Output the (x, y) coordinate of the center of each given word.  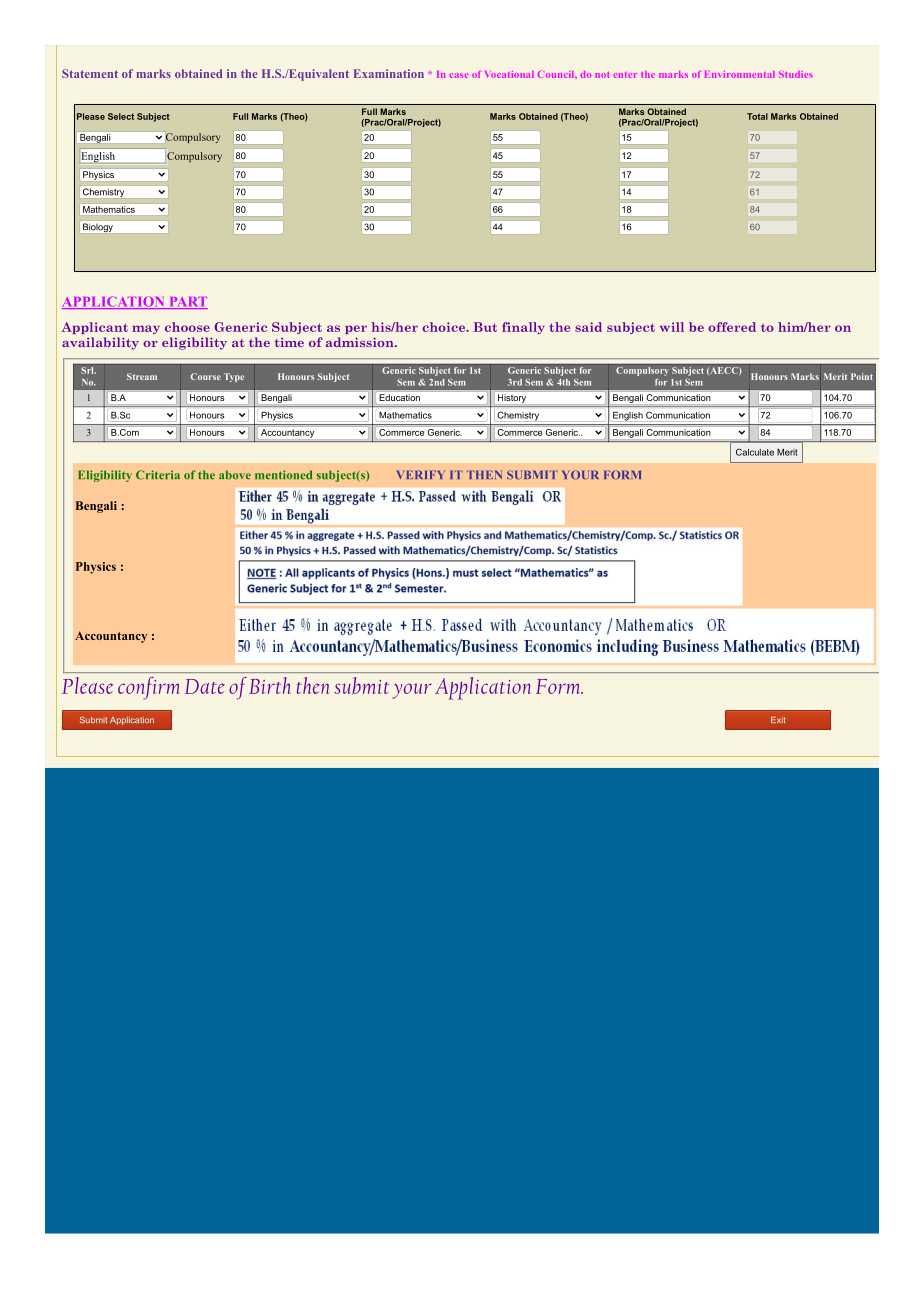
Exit (778, 720)
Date (205, 686)
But (485, 327)
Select (121, 116)
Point (862, 376)
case (459, 75)
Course (206, 376)
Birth (269, 685)
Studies (795, 74)
